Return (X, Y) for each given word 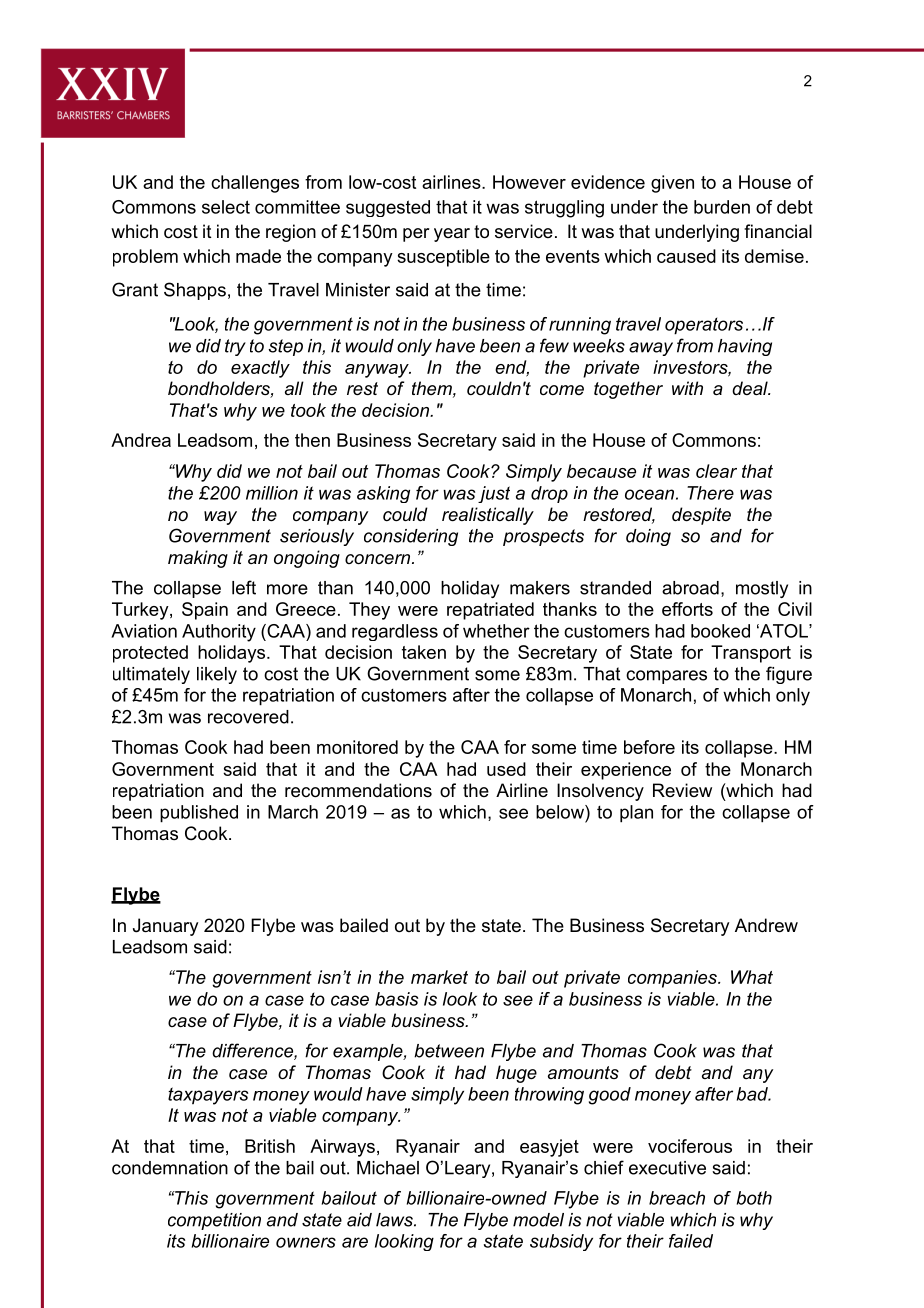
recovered (248, 717)
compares (666, 677)
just (494, 494)
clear (716, 471)
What (752, 977)
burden (722, 207)
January (165, 927)
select (226, 207)
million (272, 493)
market (439, 977)
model (538, 1220)
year (452, 235)
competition (214, 1221)
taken (424, 652)
